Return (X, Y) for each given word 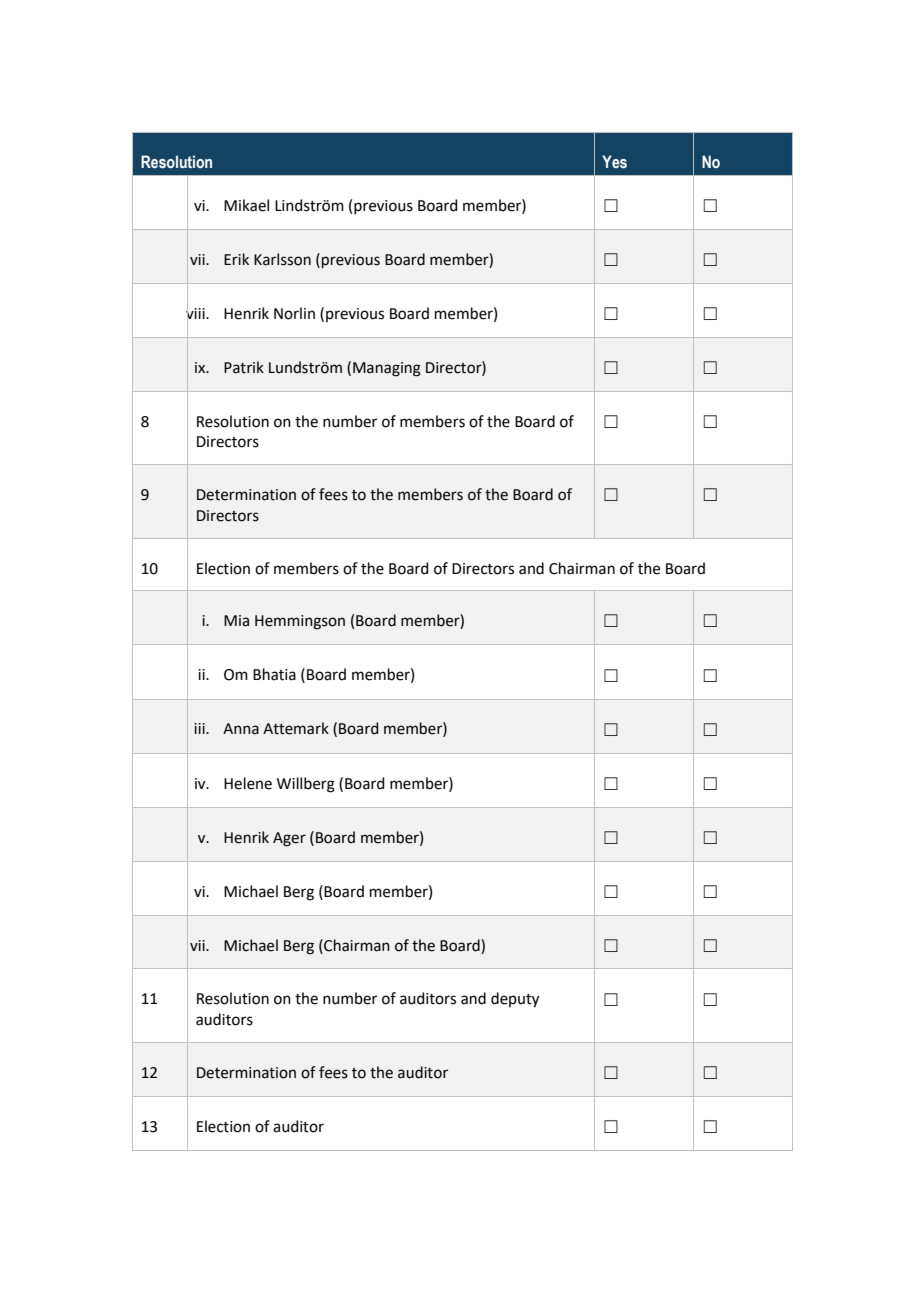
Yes (614, 162)
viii (196, 313)
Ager (289, 839)
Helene (248, 783)
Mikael (246, 205)
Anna (241, 729)
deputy (515, 1000)
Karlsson (282, 259)
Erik (236, 259)
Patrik (244, 367)
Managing (387, 369)
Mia (236, 621)
